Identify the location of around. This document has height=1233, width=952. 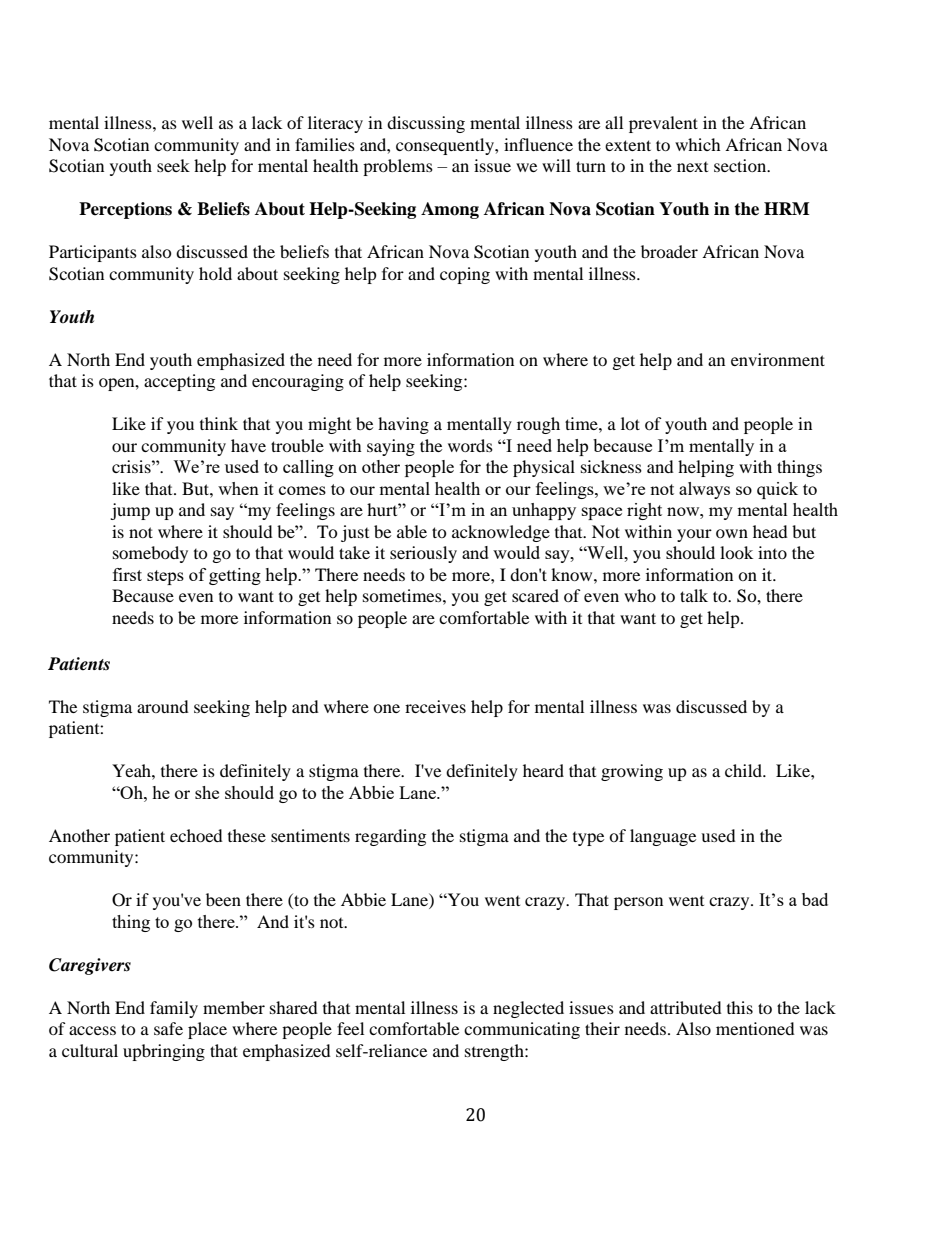
(163, 706).
